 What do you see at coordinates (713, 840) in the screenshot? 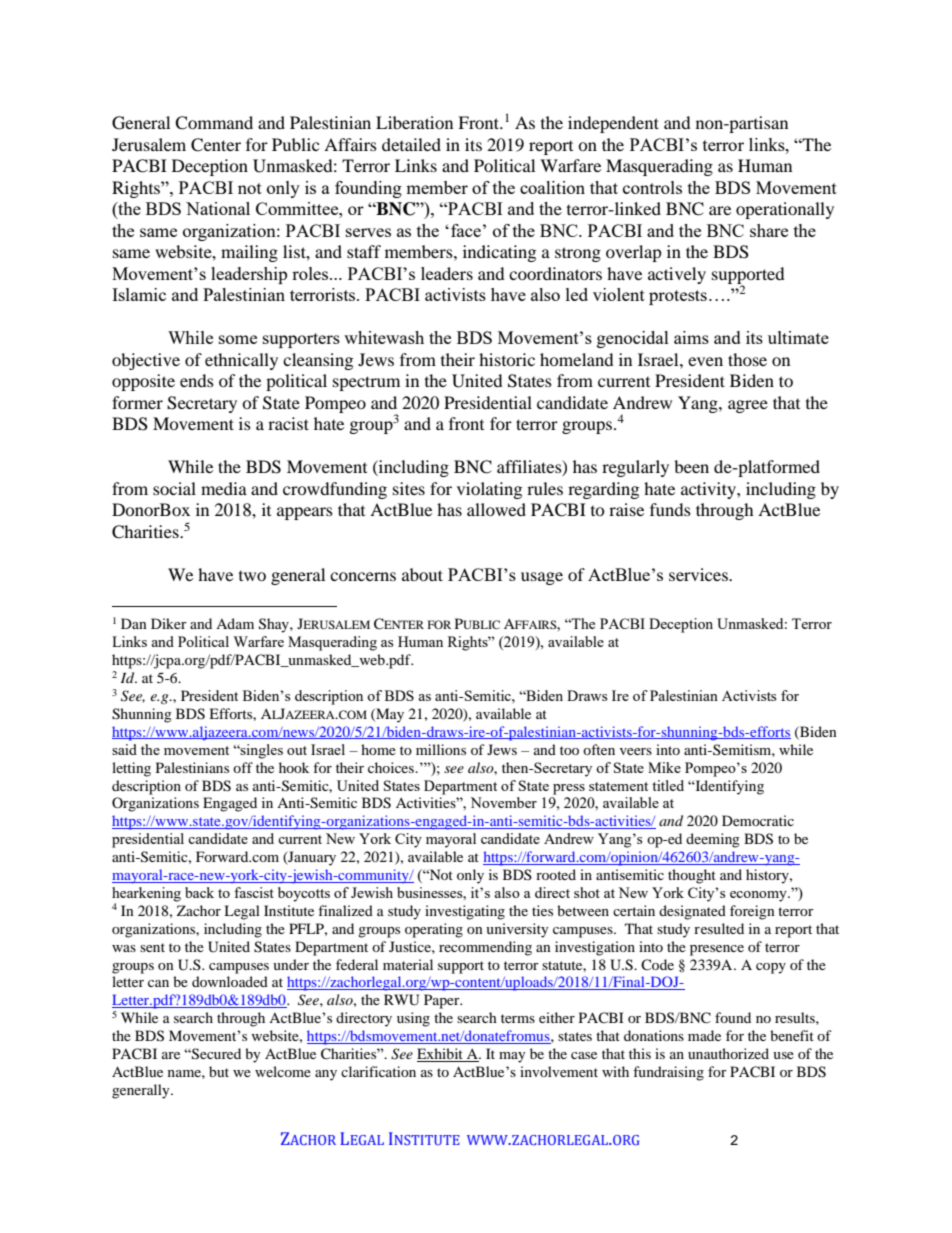
I see `deeming` at bounding box center [713, 840].
